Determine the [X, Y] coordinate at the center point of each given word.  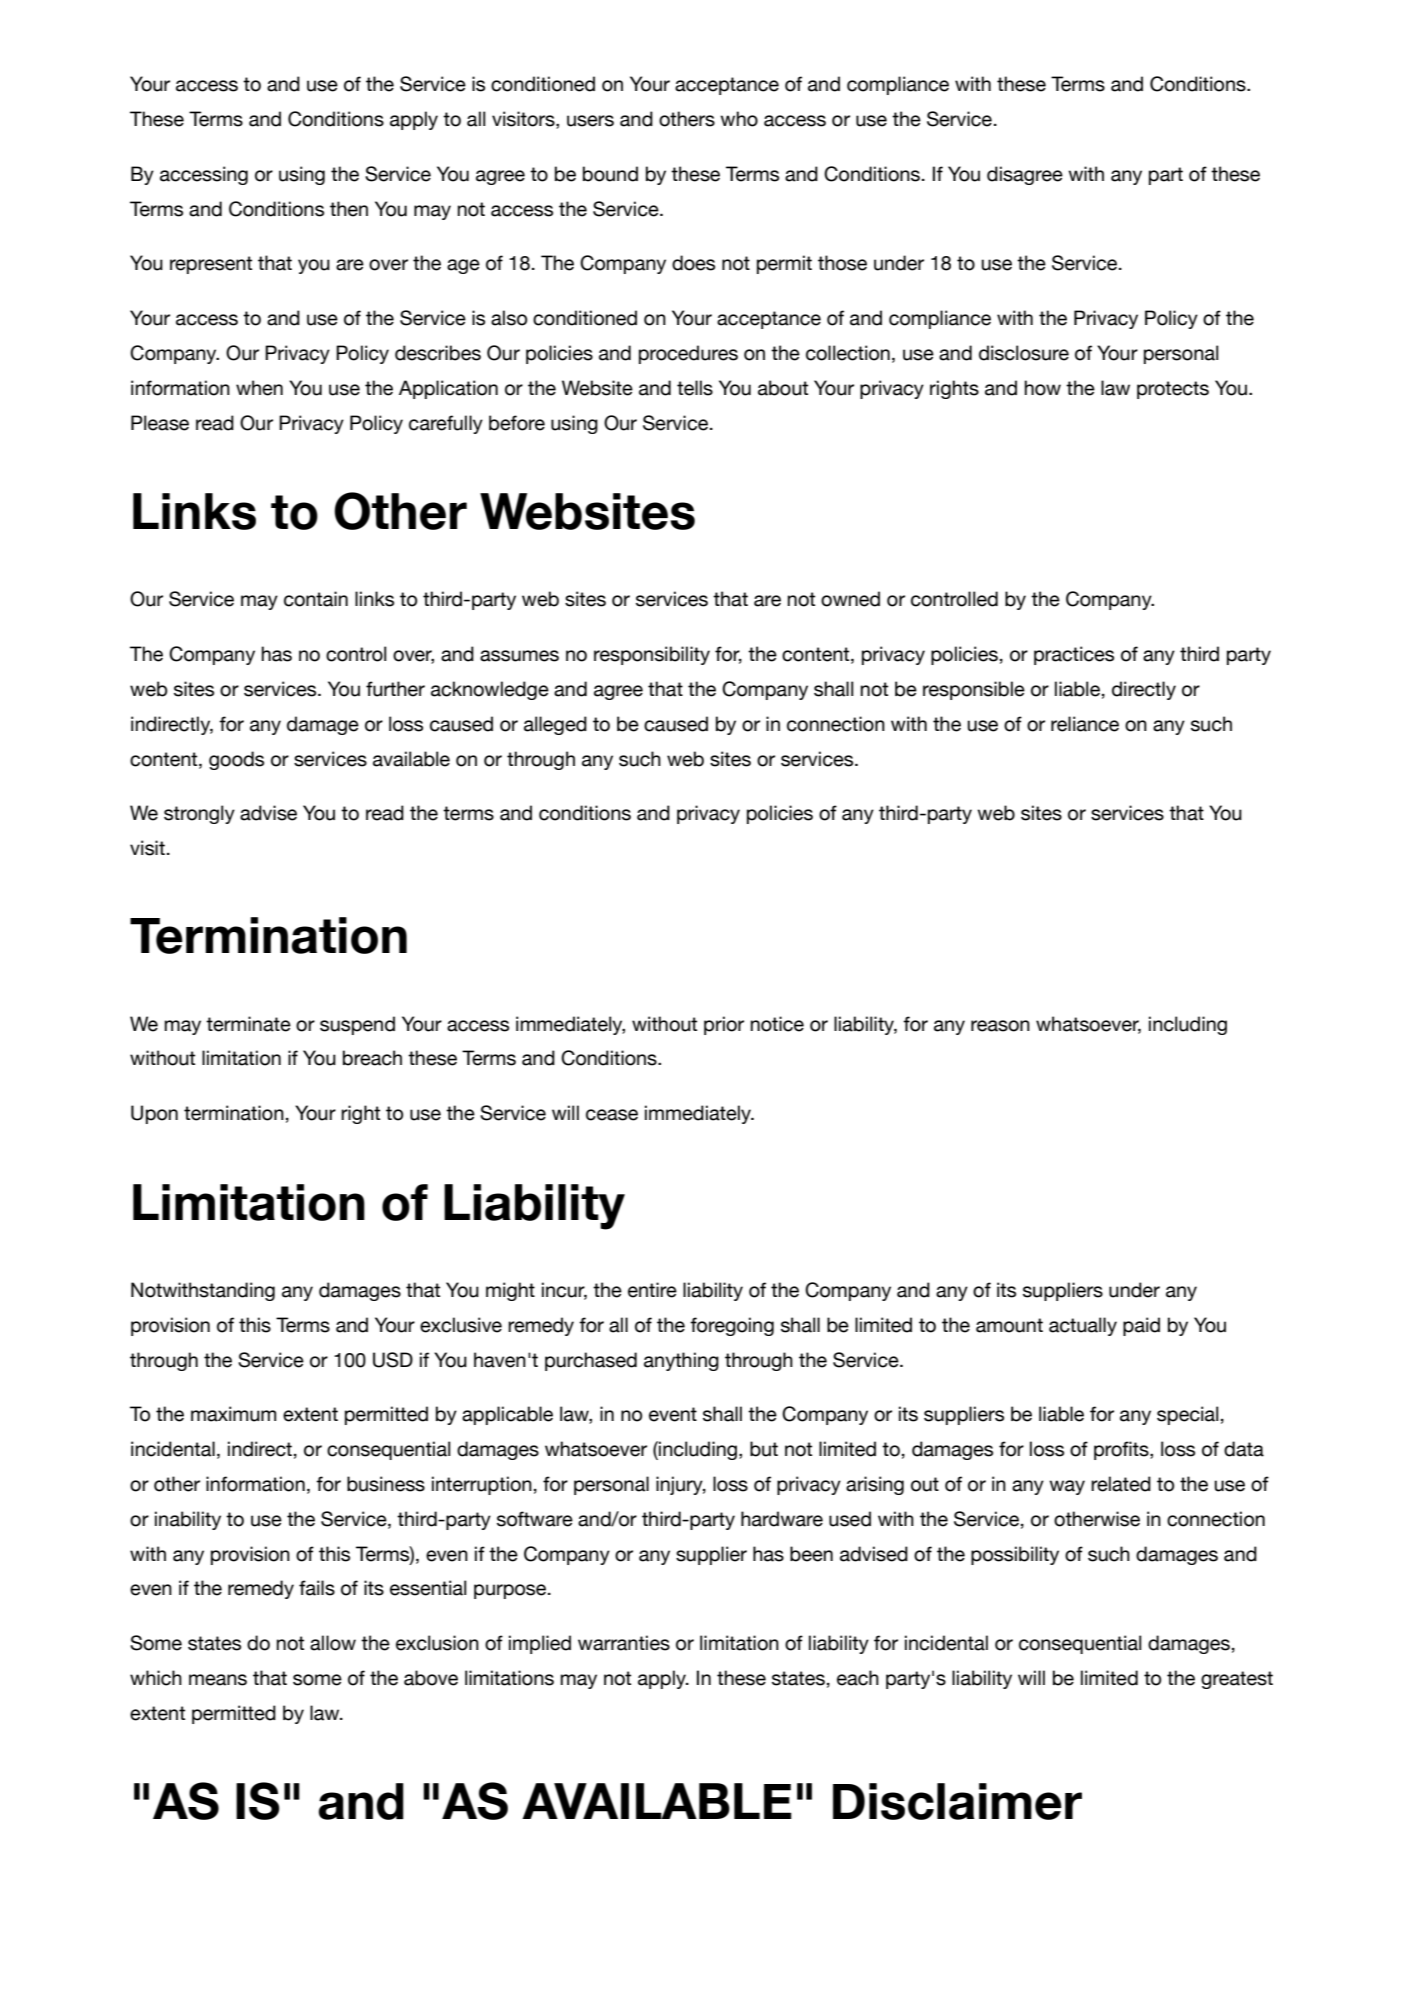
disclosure [1024, 353]
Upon [154, 1114]
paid [1141, 1326]
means [218, 1680]
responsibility [652, 655]
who [739, 119]
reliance [1085, 724]
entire [652, 1290]
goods [236, 760]
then [349, 209]
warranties [624, 1643]
